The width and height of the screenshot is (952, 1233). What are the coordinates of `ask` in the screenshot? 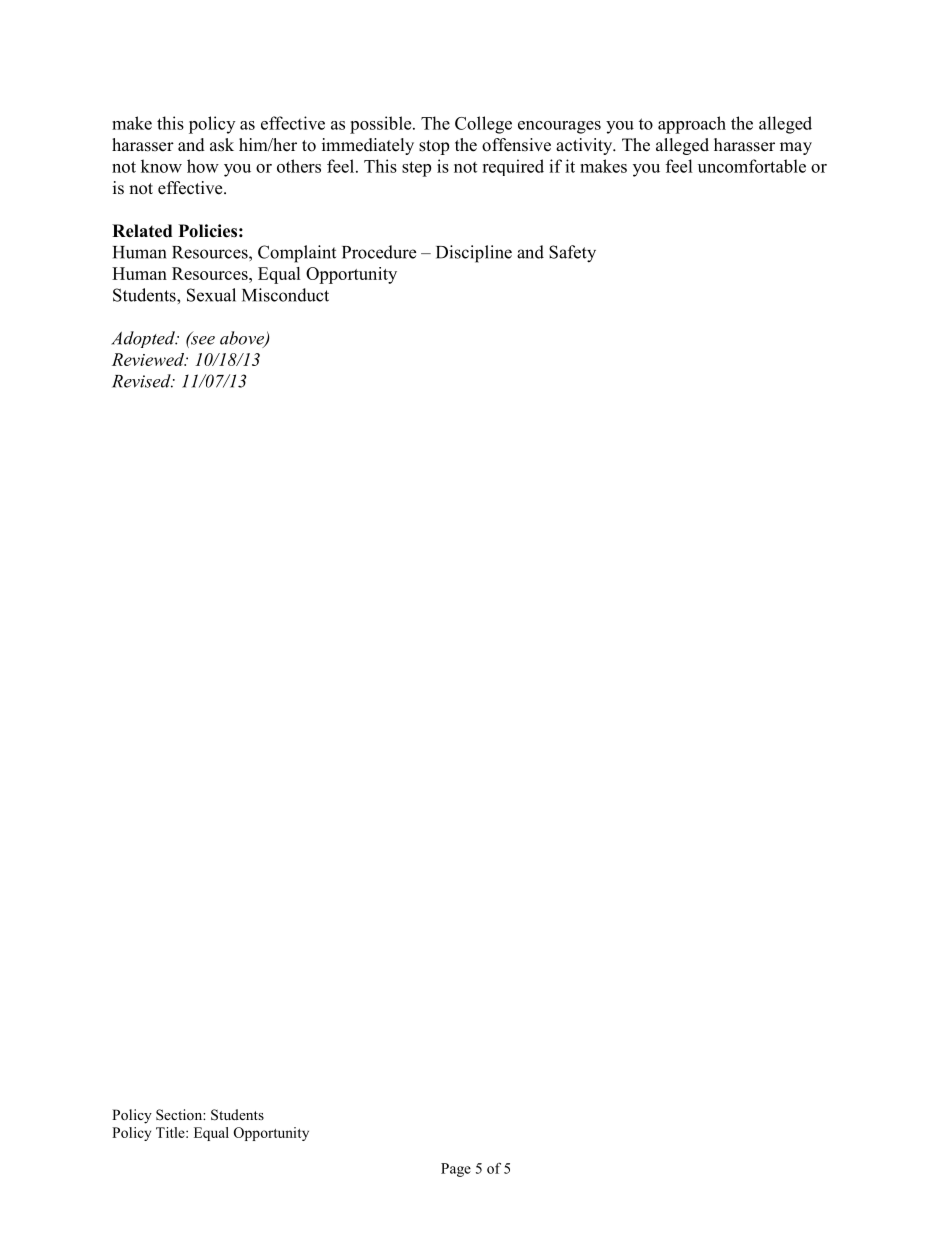 It's located at (222, 145).
